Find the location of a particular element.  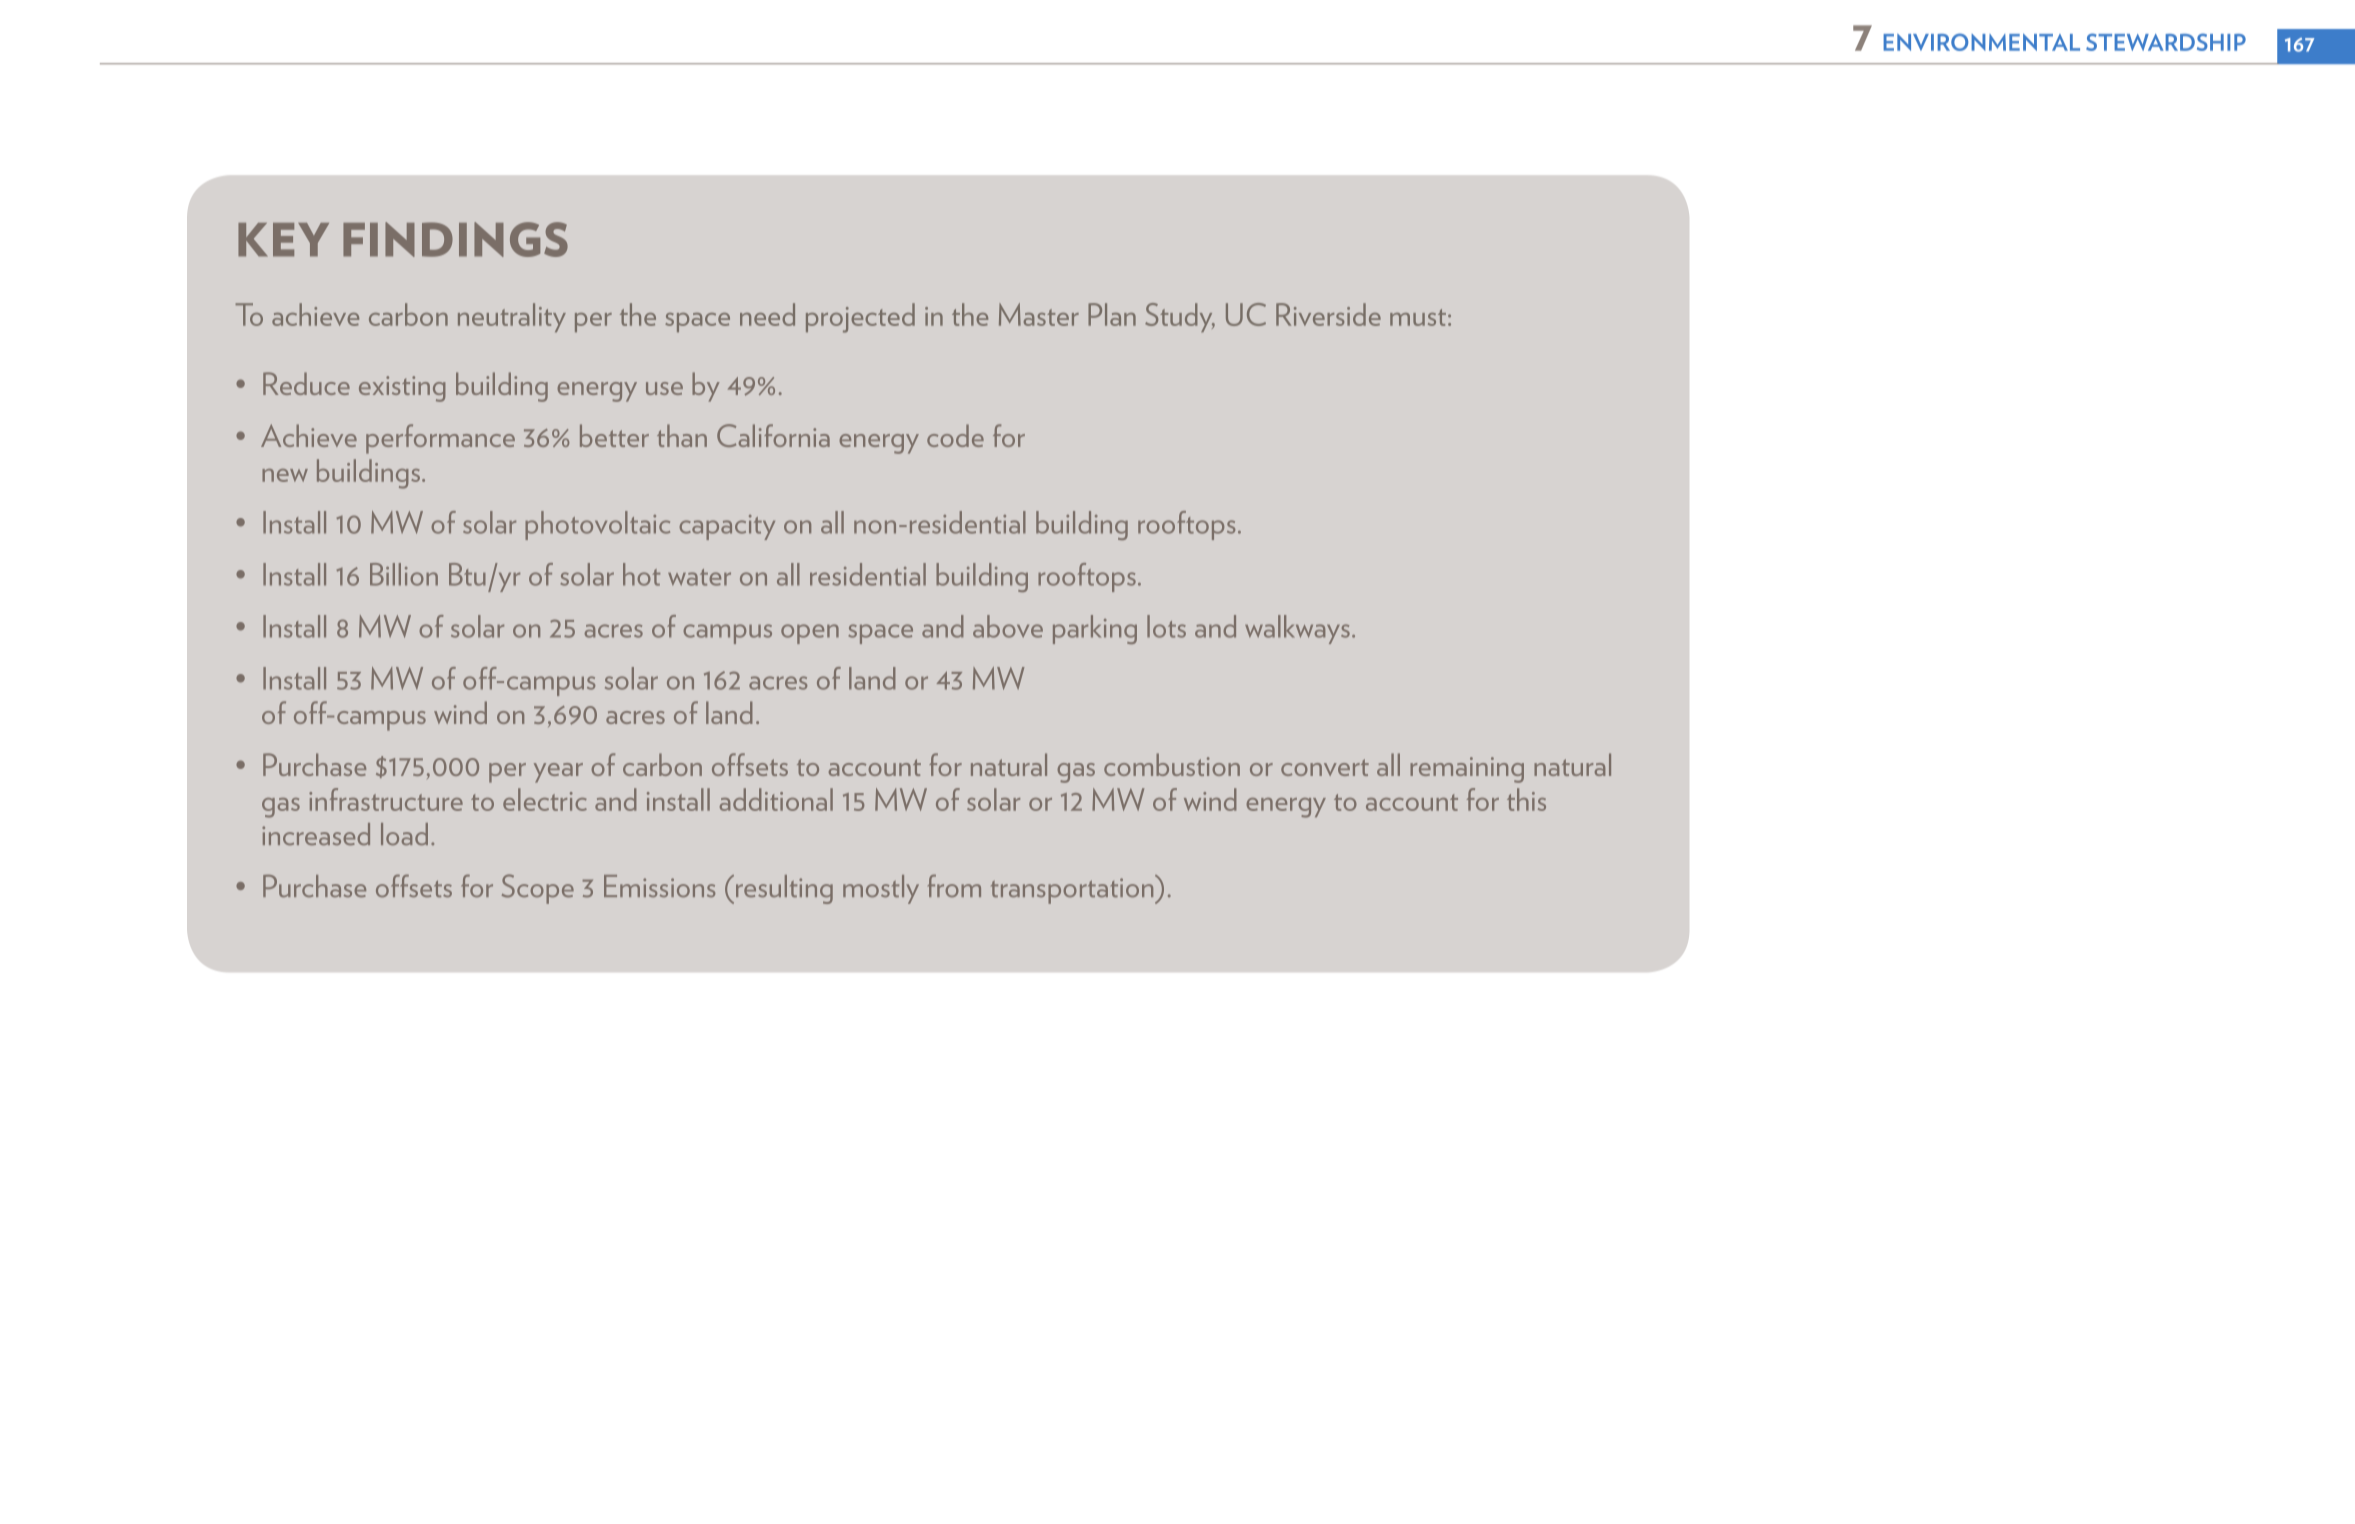

Scope is located at coordinates (538, 889).
